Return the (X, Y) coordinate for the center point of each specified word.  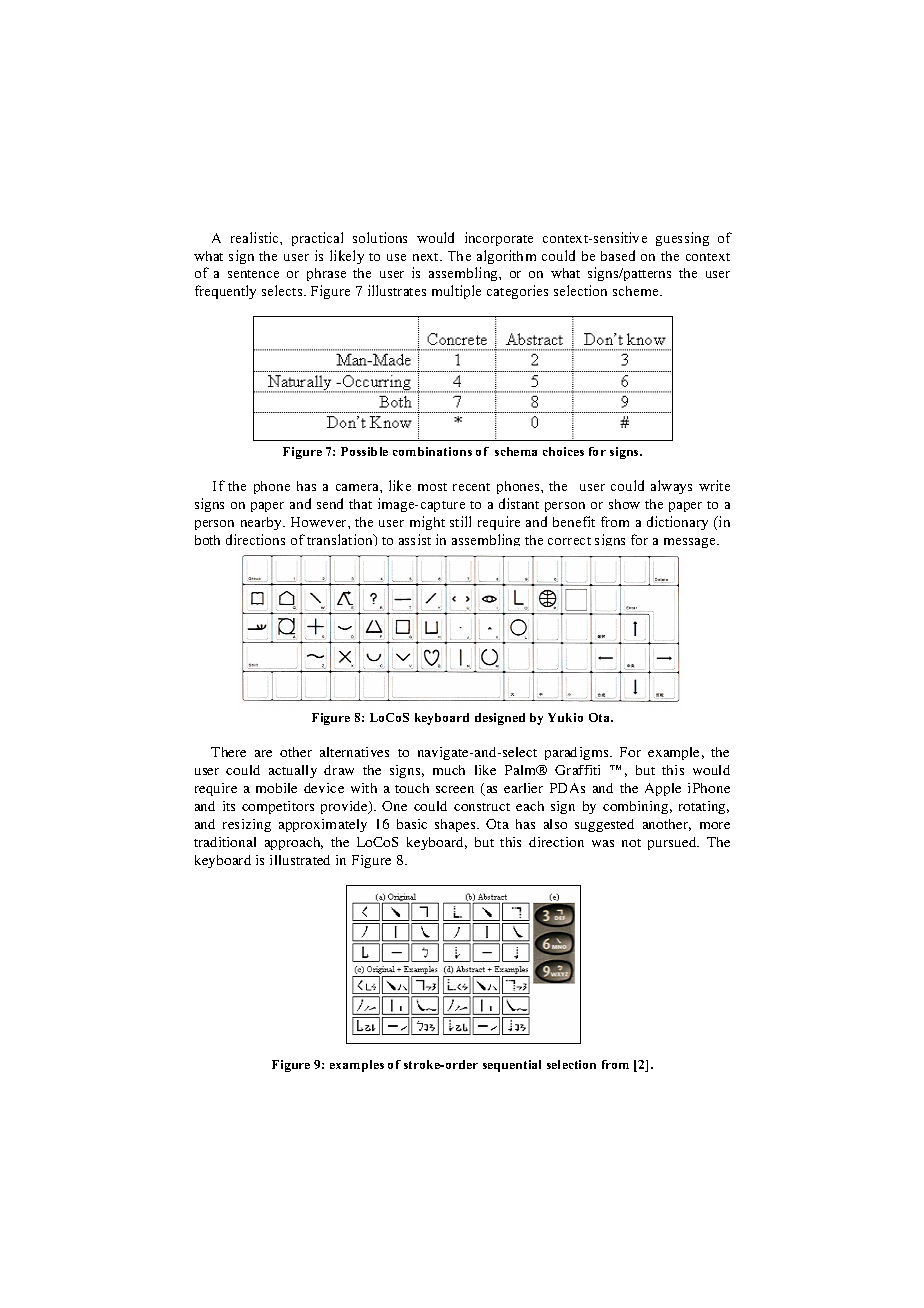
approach (294, 843)
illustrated (300, 860)
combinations (432, 451)
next (427, 257)
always (671, 487)
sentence (253, 274)
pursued (673, 843)
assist (415, 539)
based (618, 255)
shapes (456, 825)
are (263, 753)
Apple (663, 789)
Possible (364, 451)
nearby (262, 523)
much (449, 770)
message (691, 543)
